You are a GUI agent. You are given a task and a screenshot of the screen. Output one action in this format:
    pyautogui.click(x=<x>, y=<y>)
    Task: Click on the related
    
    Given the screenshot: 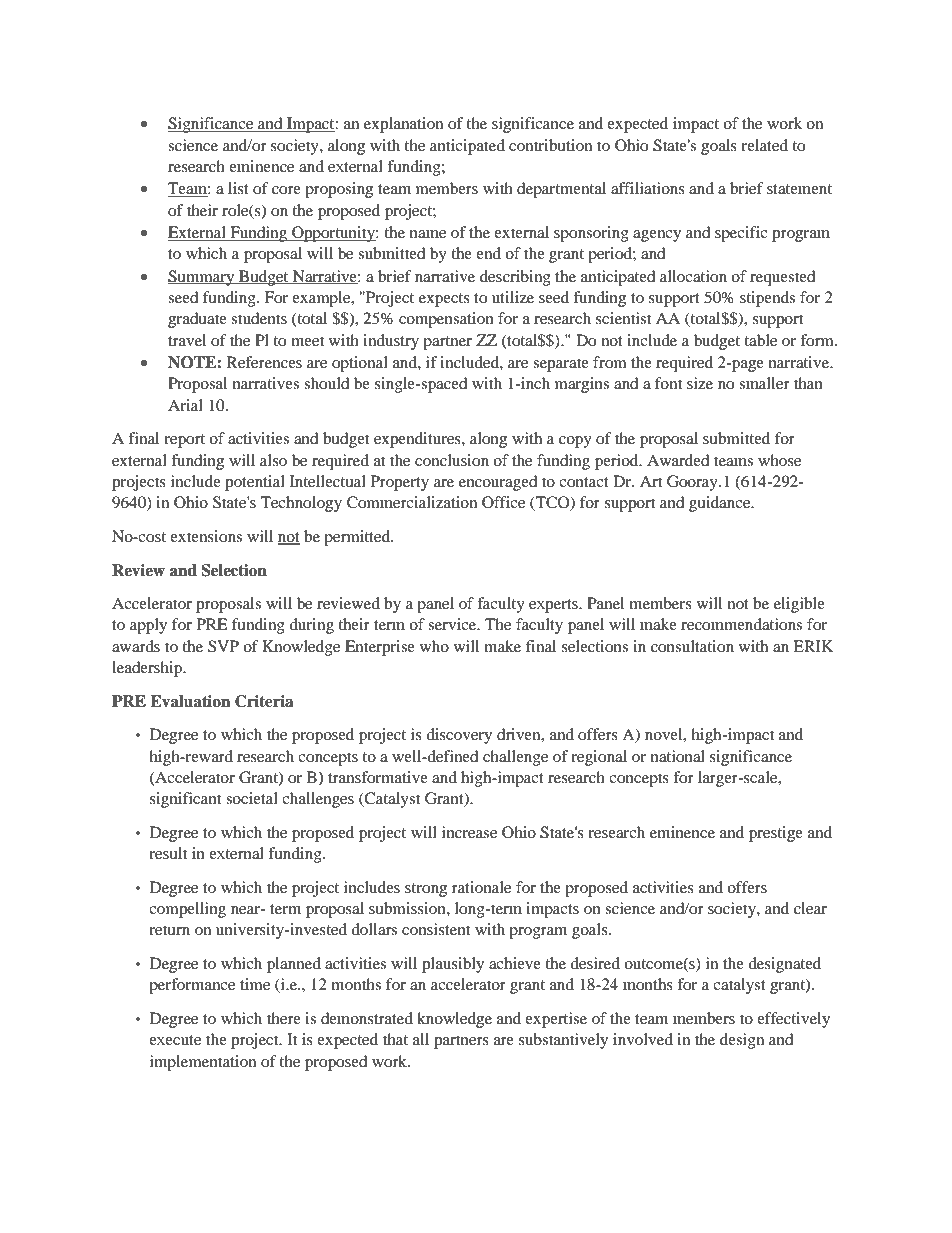 What is the action you would take?
    pyautogui.click(x=764, y=145)
